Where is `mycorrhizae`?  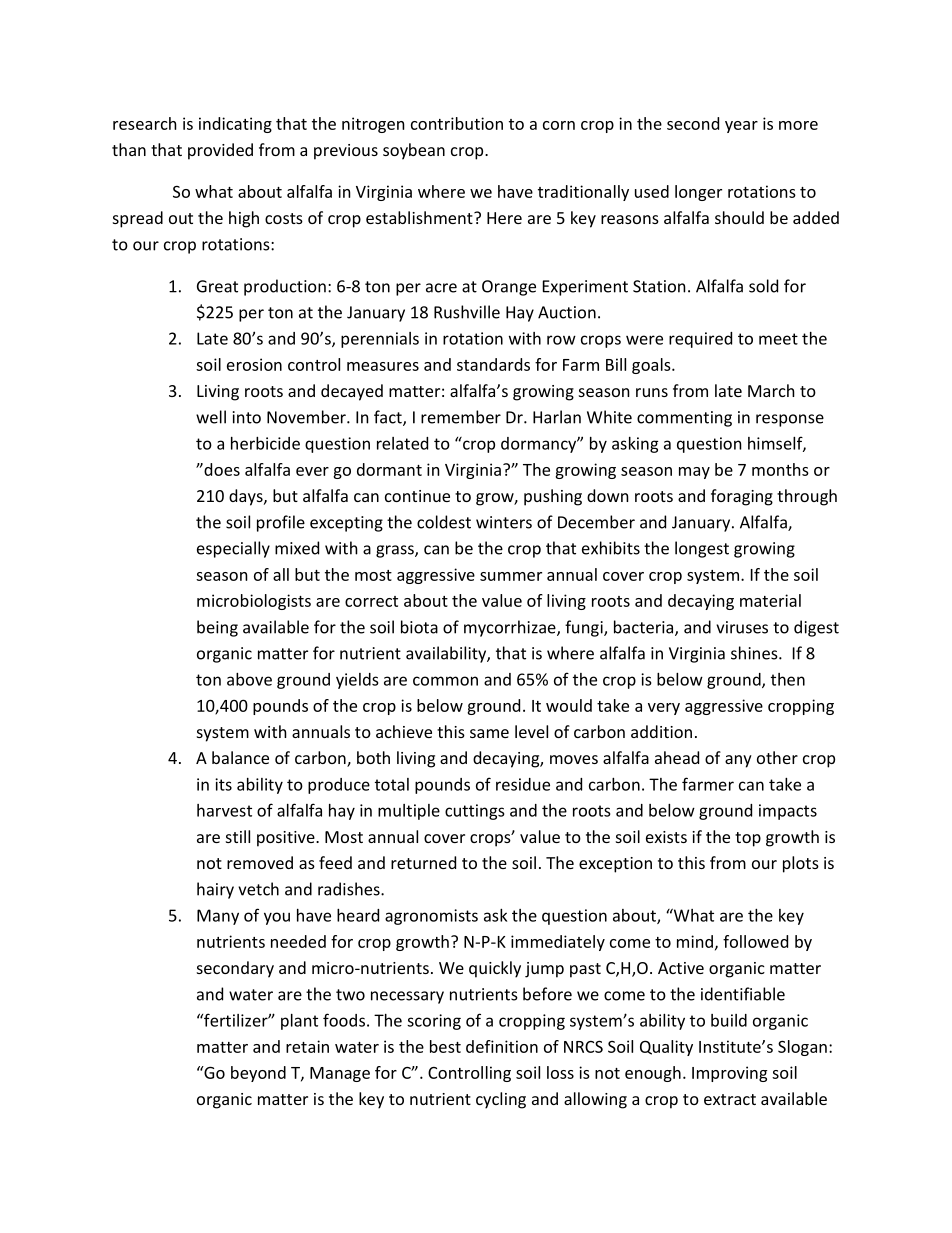 mycorrhizae is located at coordinates (511, 628).
